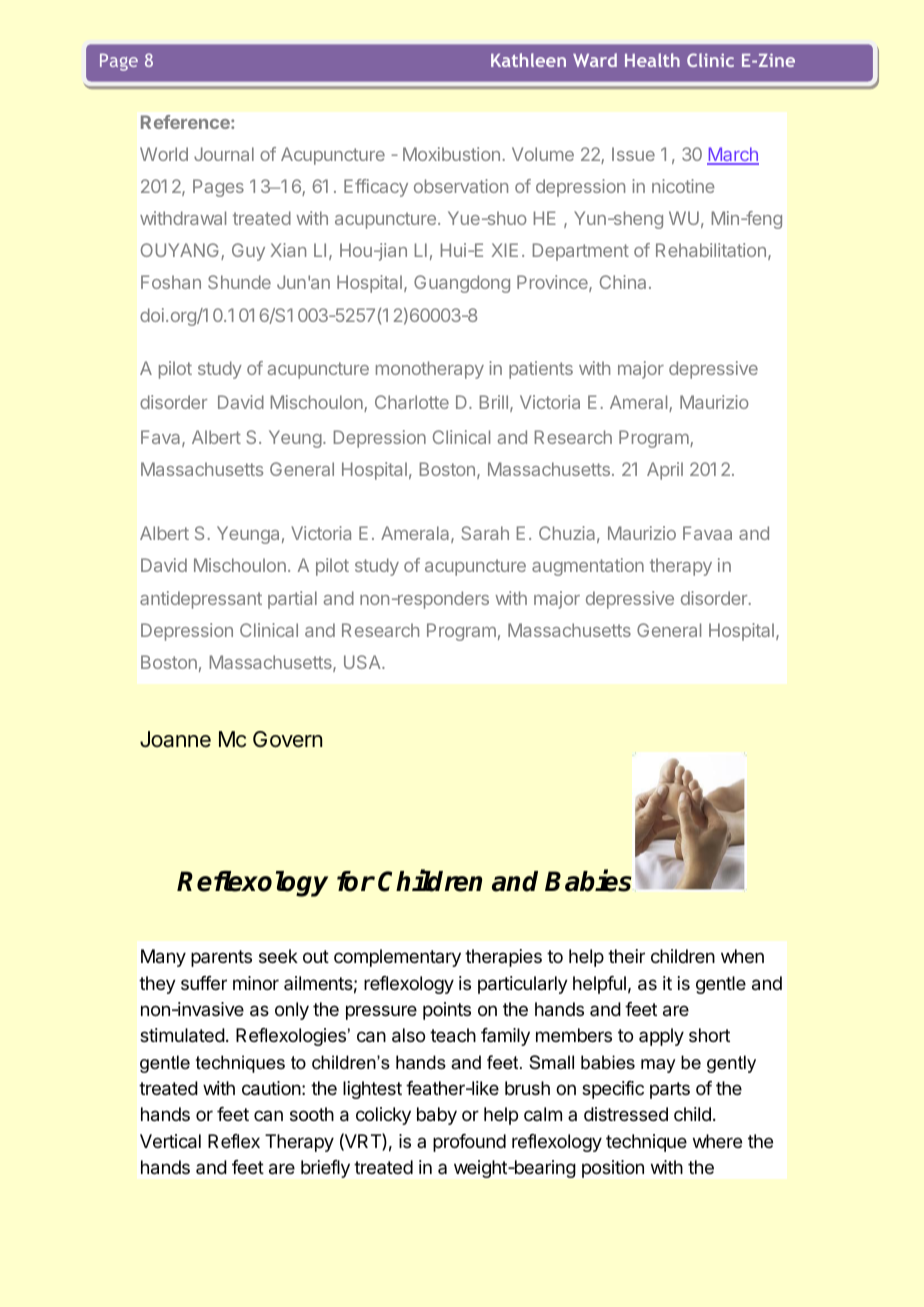  I want to click on parents, so click(221, 958).
